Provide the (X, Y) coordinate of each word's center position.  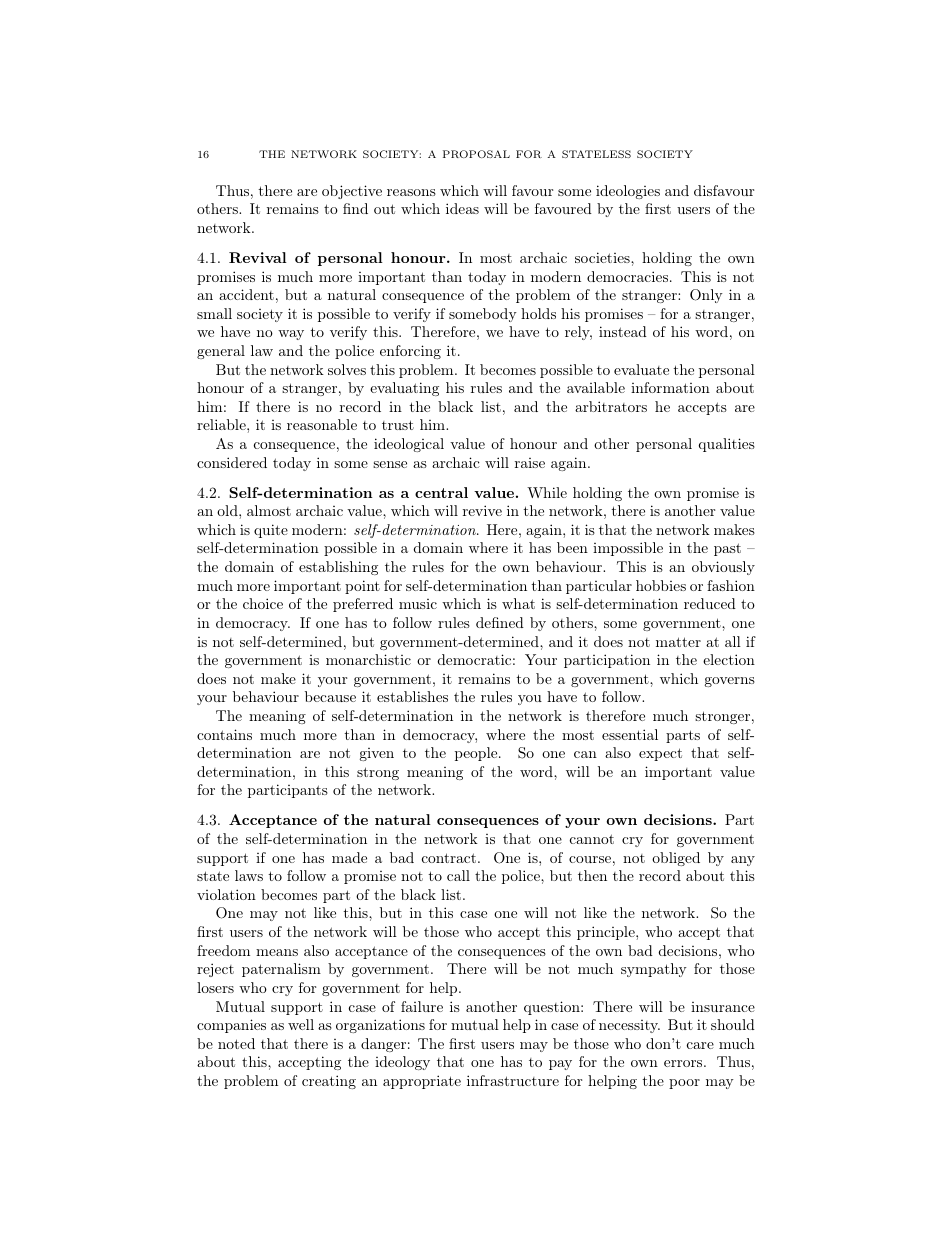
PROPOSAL (476, 154)
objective (352, 192)
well (301, 1024)
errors (683, 1063)
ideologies (628, 192)
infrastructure (513, 1080)
